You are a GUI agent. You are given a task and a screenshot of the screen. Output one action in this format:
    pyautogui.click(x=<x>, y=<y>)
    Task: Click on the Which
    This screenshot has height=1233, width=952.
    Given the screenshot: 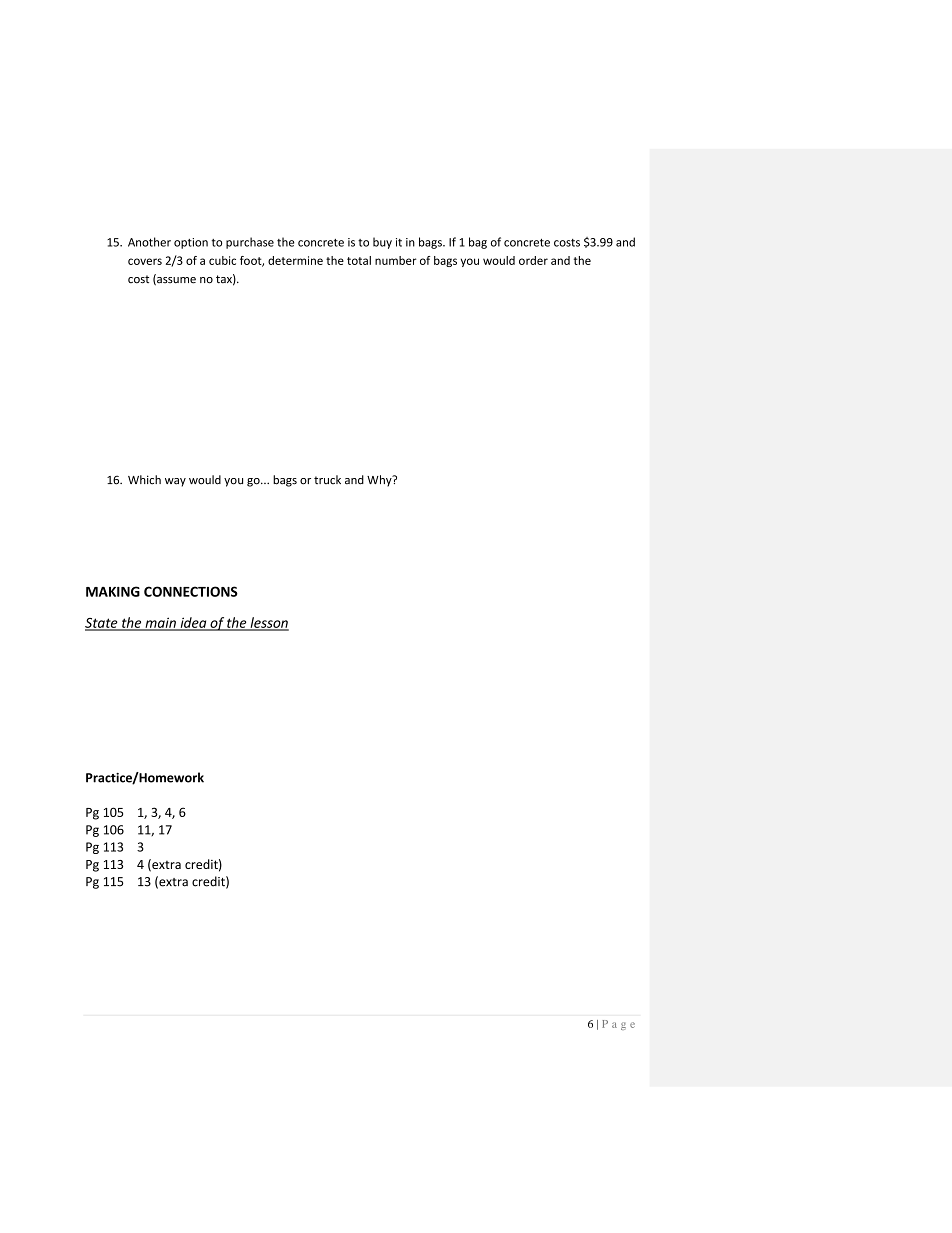 What is the action you would take?
    pyautogui.click(x=144, y=480)
